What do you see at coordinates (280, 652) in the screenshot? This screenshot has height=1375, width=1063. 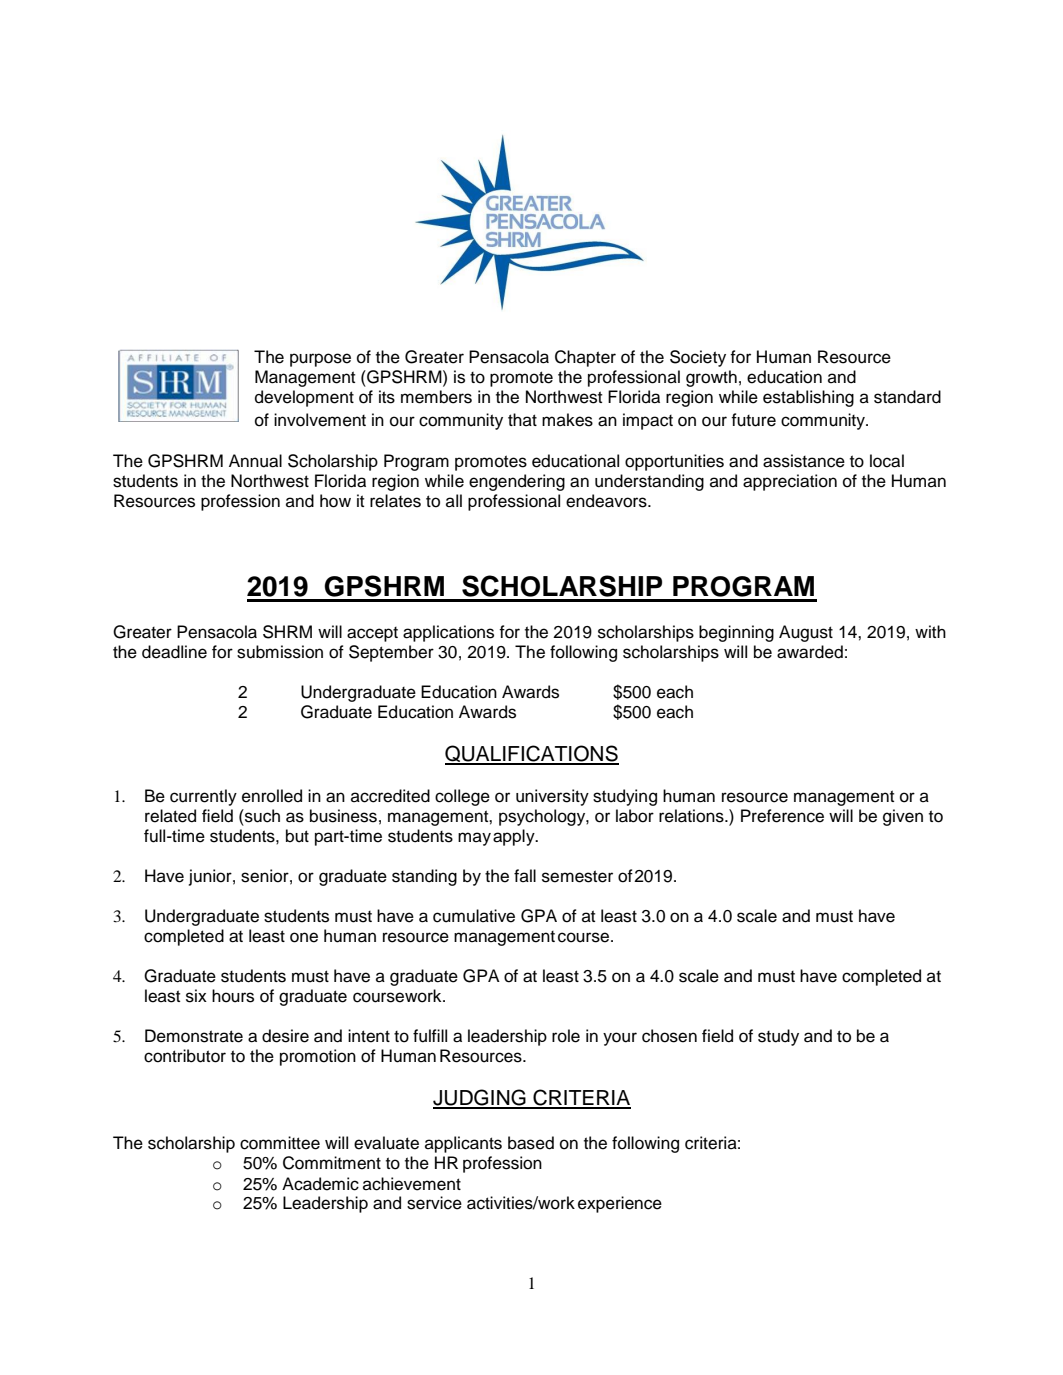 I see `submission` at bounding box center [280, 652].
